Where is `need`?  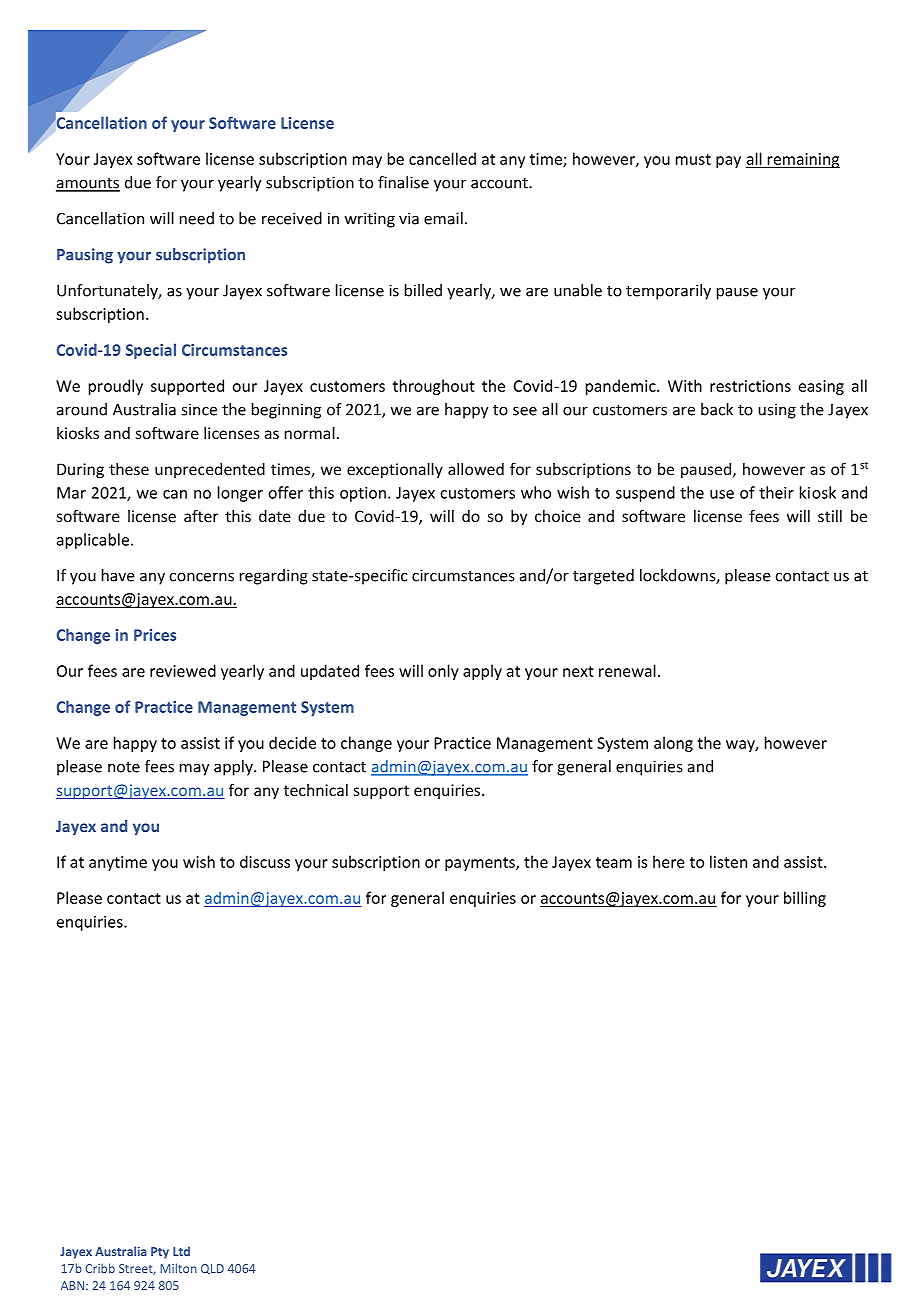
need is located at coordinates (197, 218).
